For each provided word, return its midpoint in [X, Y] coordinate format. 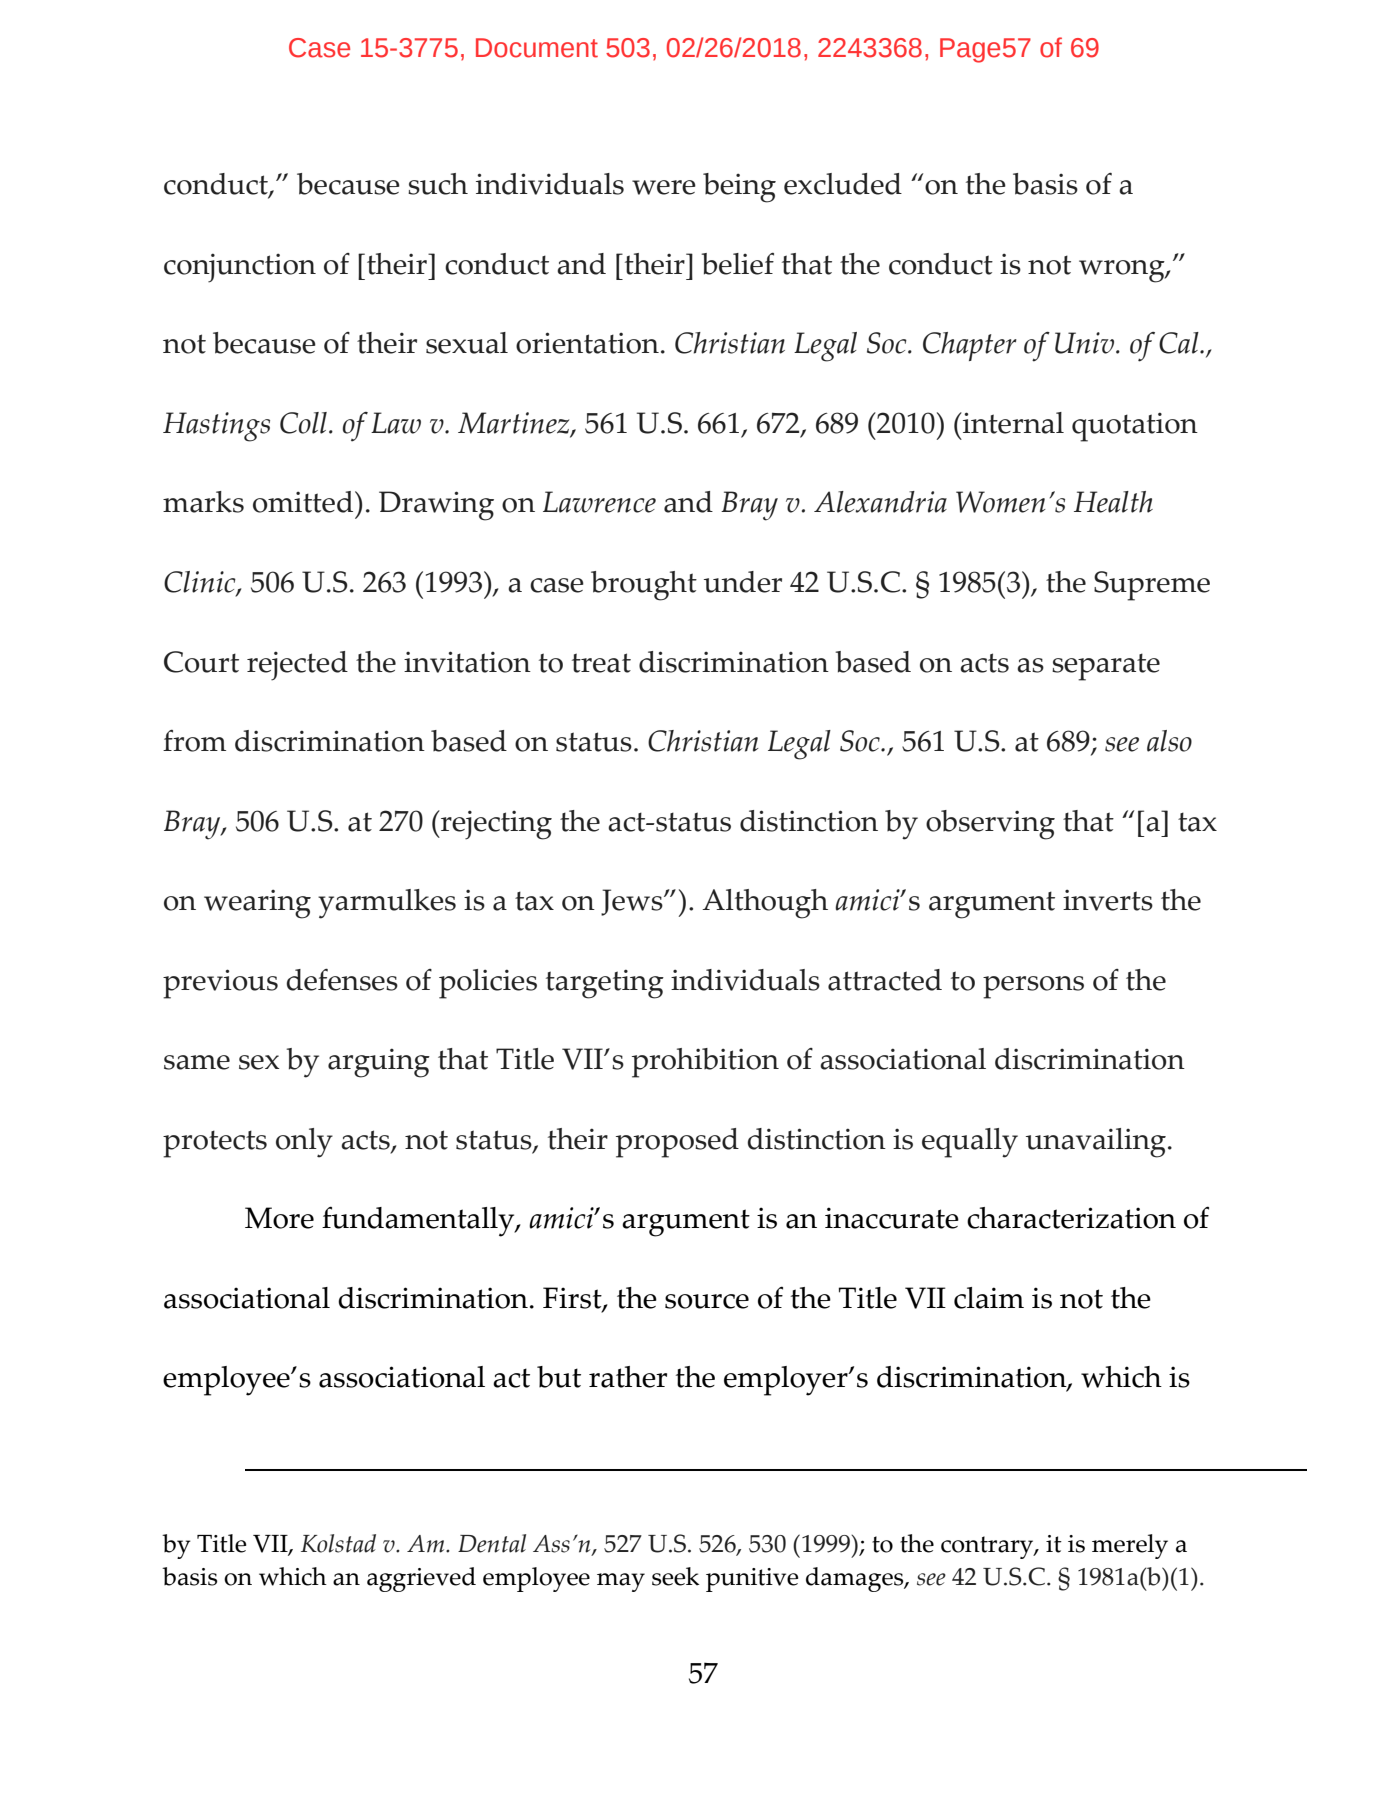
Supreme [1152, 586]
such [438, 184]
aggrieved [421, 1579]
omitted [304, 502]
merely [1130, 1546]
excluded [843, 184]
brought [644, 586]
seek [676, 1576]
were [664, 187]
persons [1033, 987]
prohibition [705, 1063]
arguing [379, 1063]
